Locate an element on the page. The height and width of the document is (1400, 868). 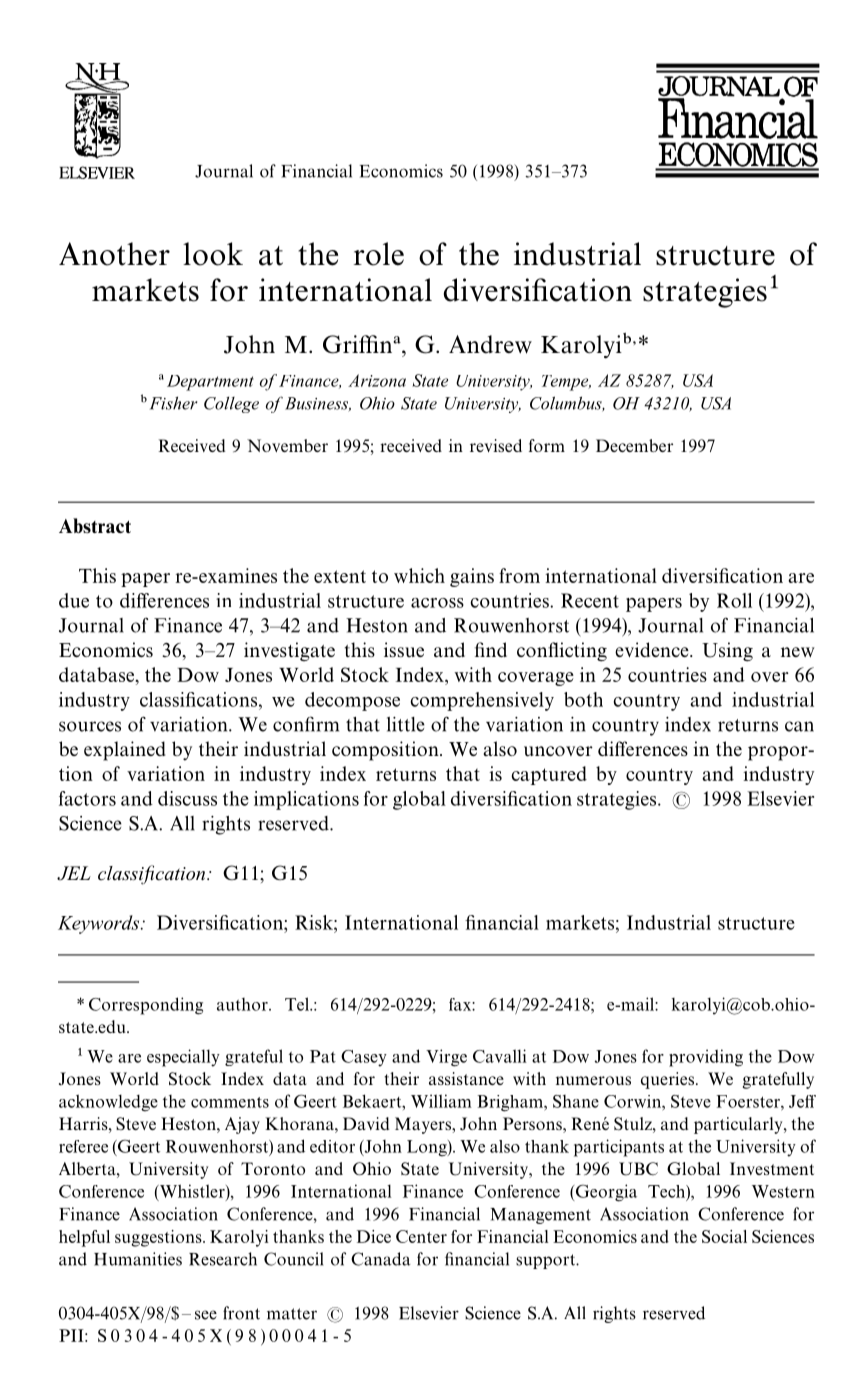
William is located at coordinates (441, 1101).
